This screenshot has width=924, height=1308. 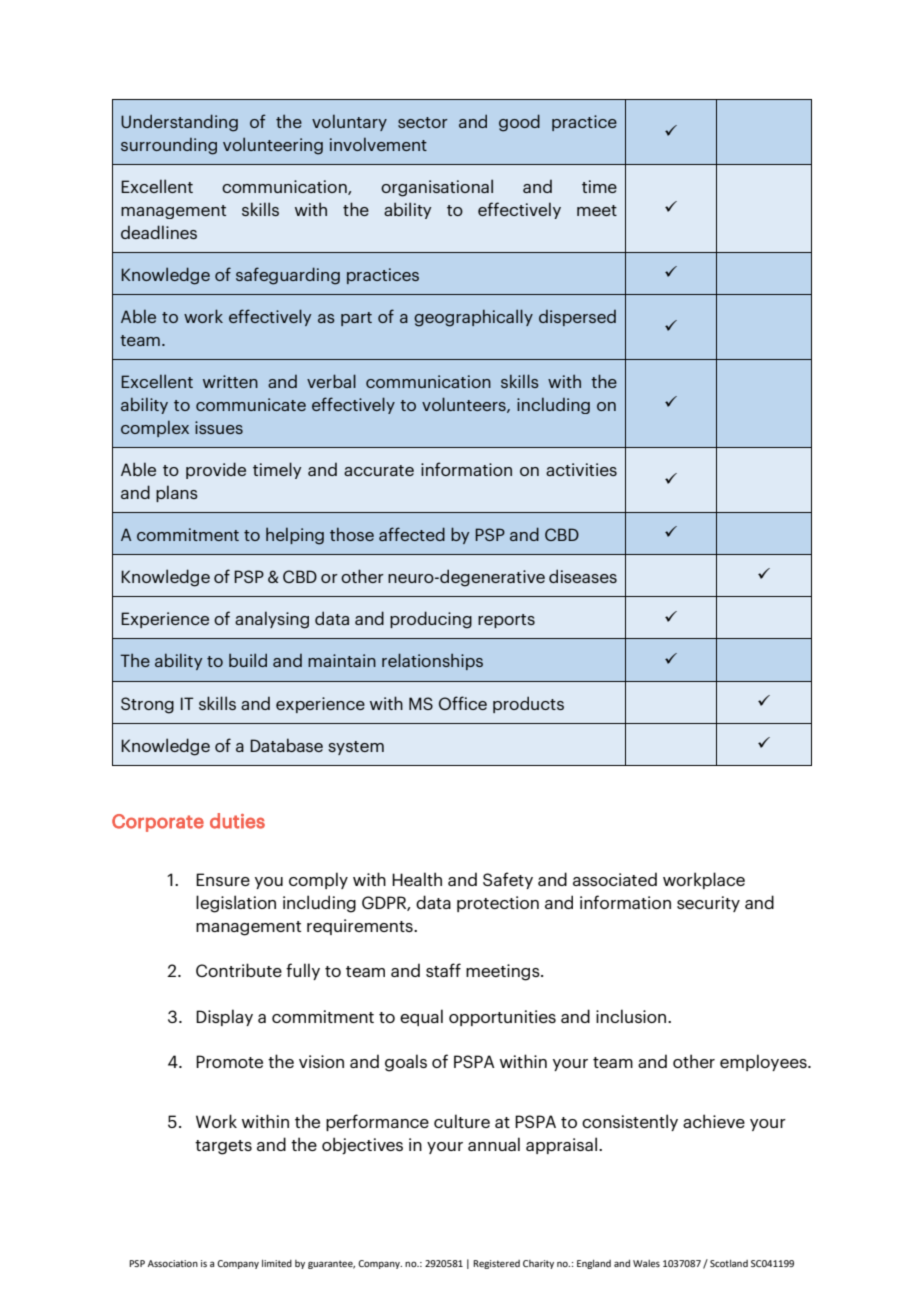 I want to click on organisational, so click(x=437, y=188).
